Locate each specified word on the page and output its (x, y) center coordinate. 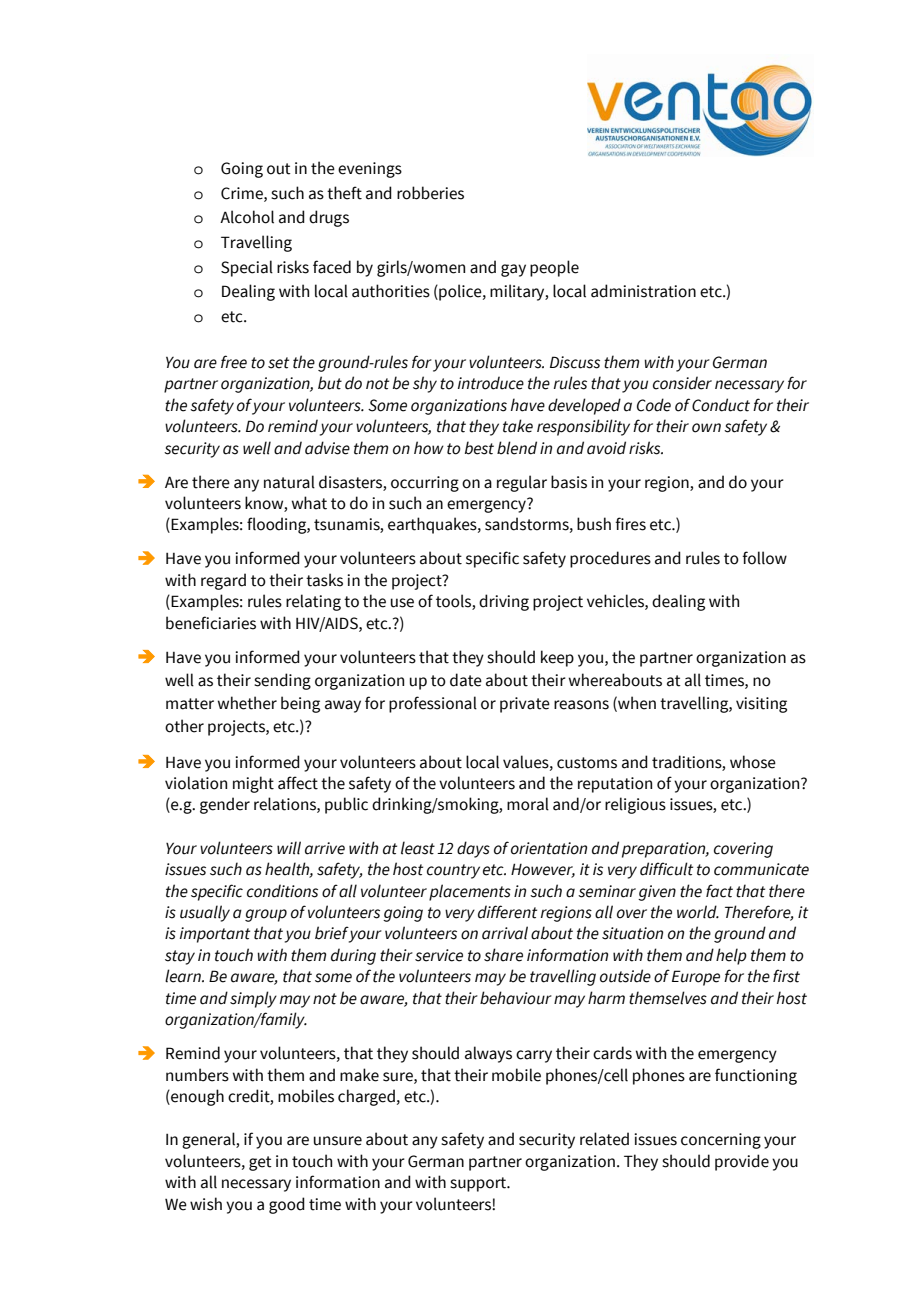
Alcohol (247, 217)
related (604, 1139)
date (466, 680)
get (260, 1163)
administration (643, 291)
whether (247, 703)
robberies (430, 193)
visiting (761, 705)
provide (742, 1162)
